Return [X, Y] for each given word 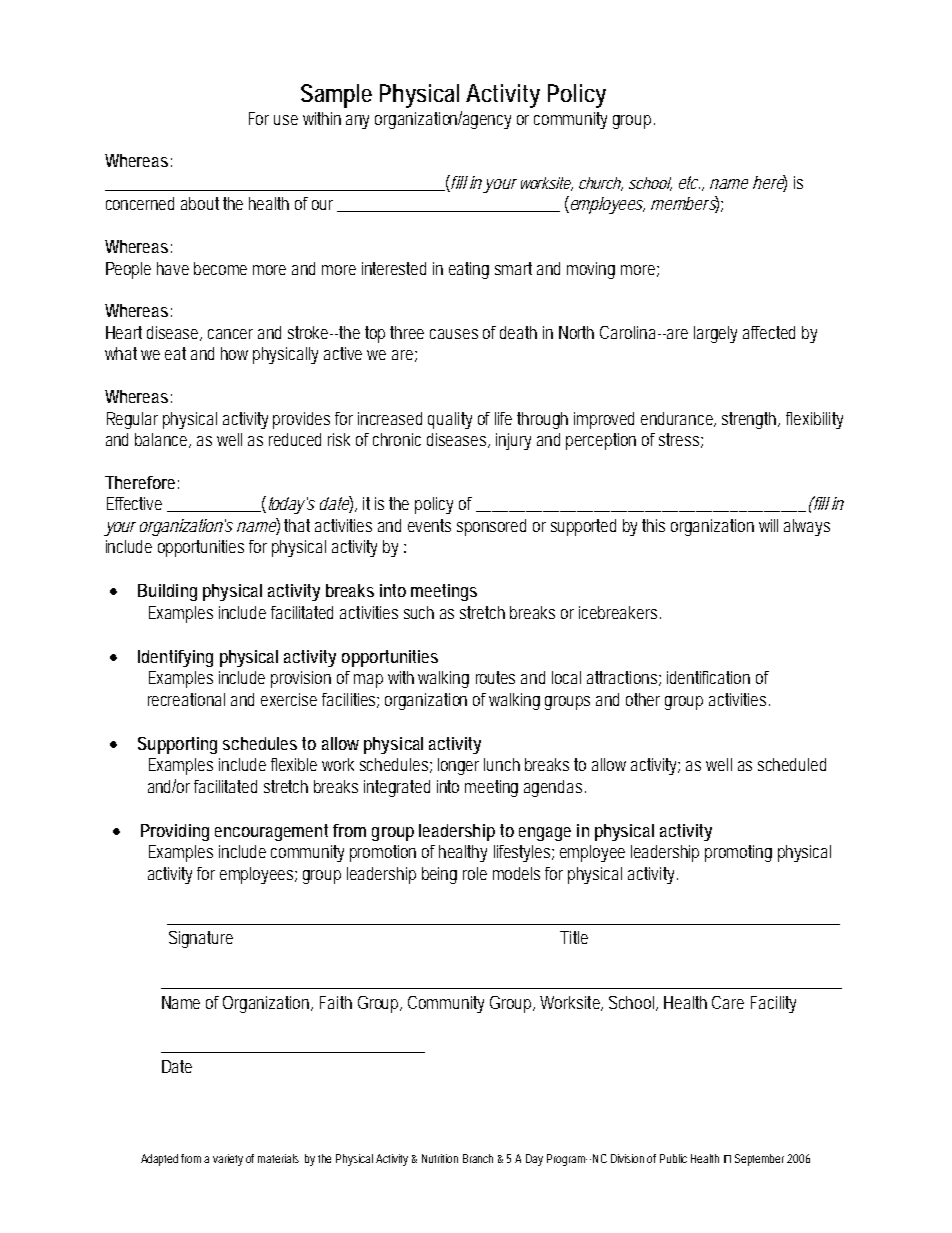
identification [708, 677]
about [202, 203]
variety [230, 1160]
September [761, 1160]
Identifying [175, 658]
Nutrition [440, 1158]
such [419, 612]
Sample [336, 96]
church [601, 184]
